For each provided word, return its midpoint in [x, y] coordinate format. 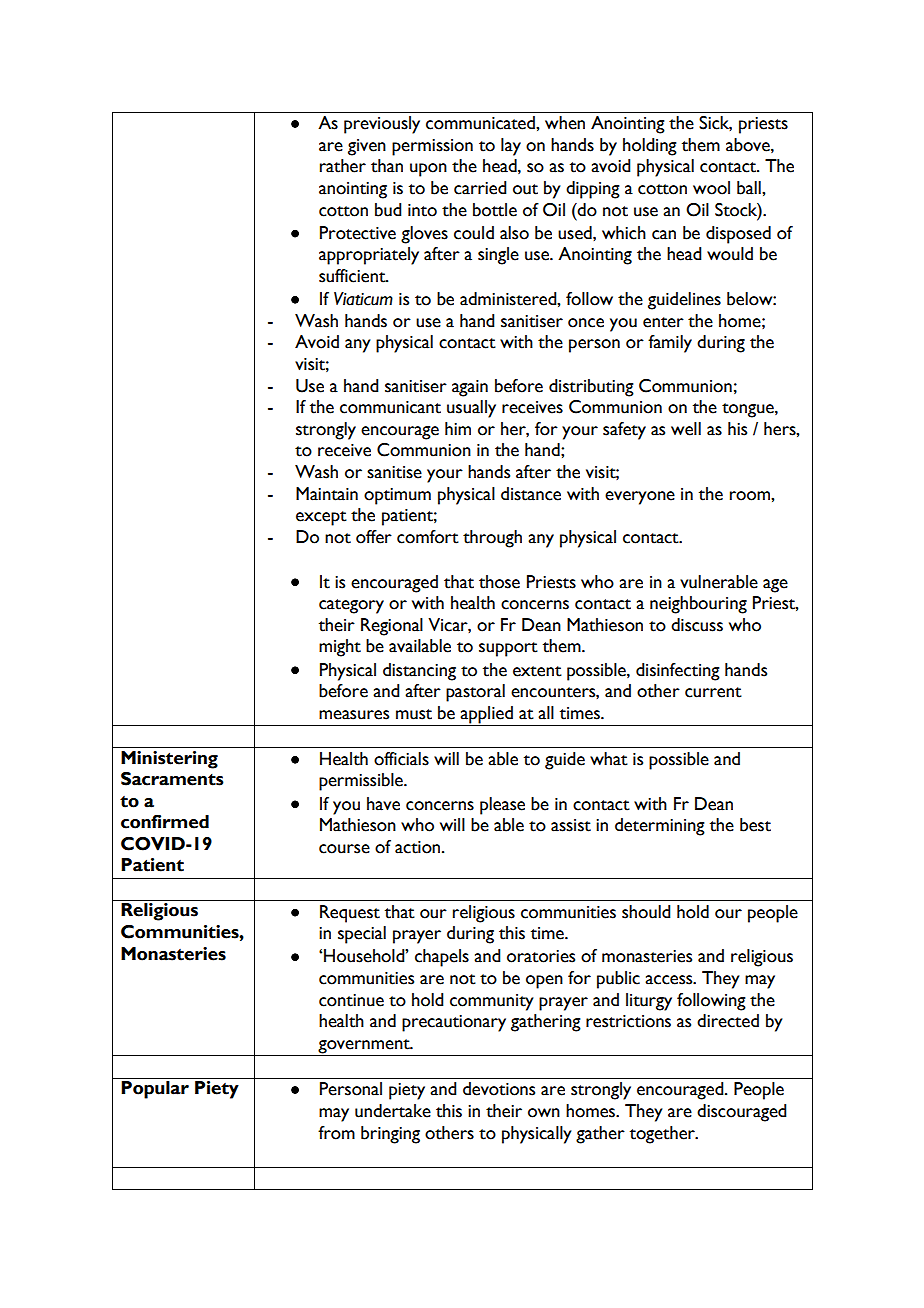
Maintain [327, 494]
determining [660, 827]
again [470, 388]
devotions [499, 1089]
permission [432, 147]
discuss [697, 625]
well [686, 429]
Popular [155, 1090]
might [340, 648]
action [419, 847]
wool [711, 188]
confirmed [165, 822]
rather [343, 166]
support [508, 649]
